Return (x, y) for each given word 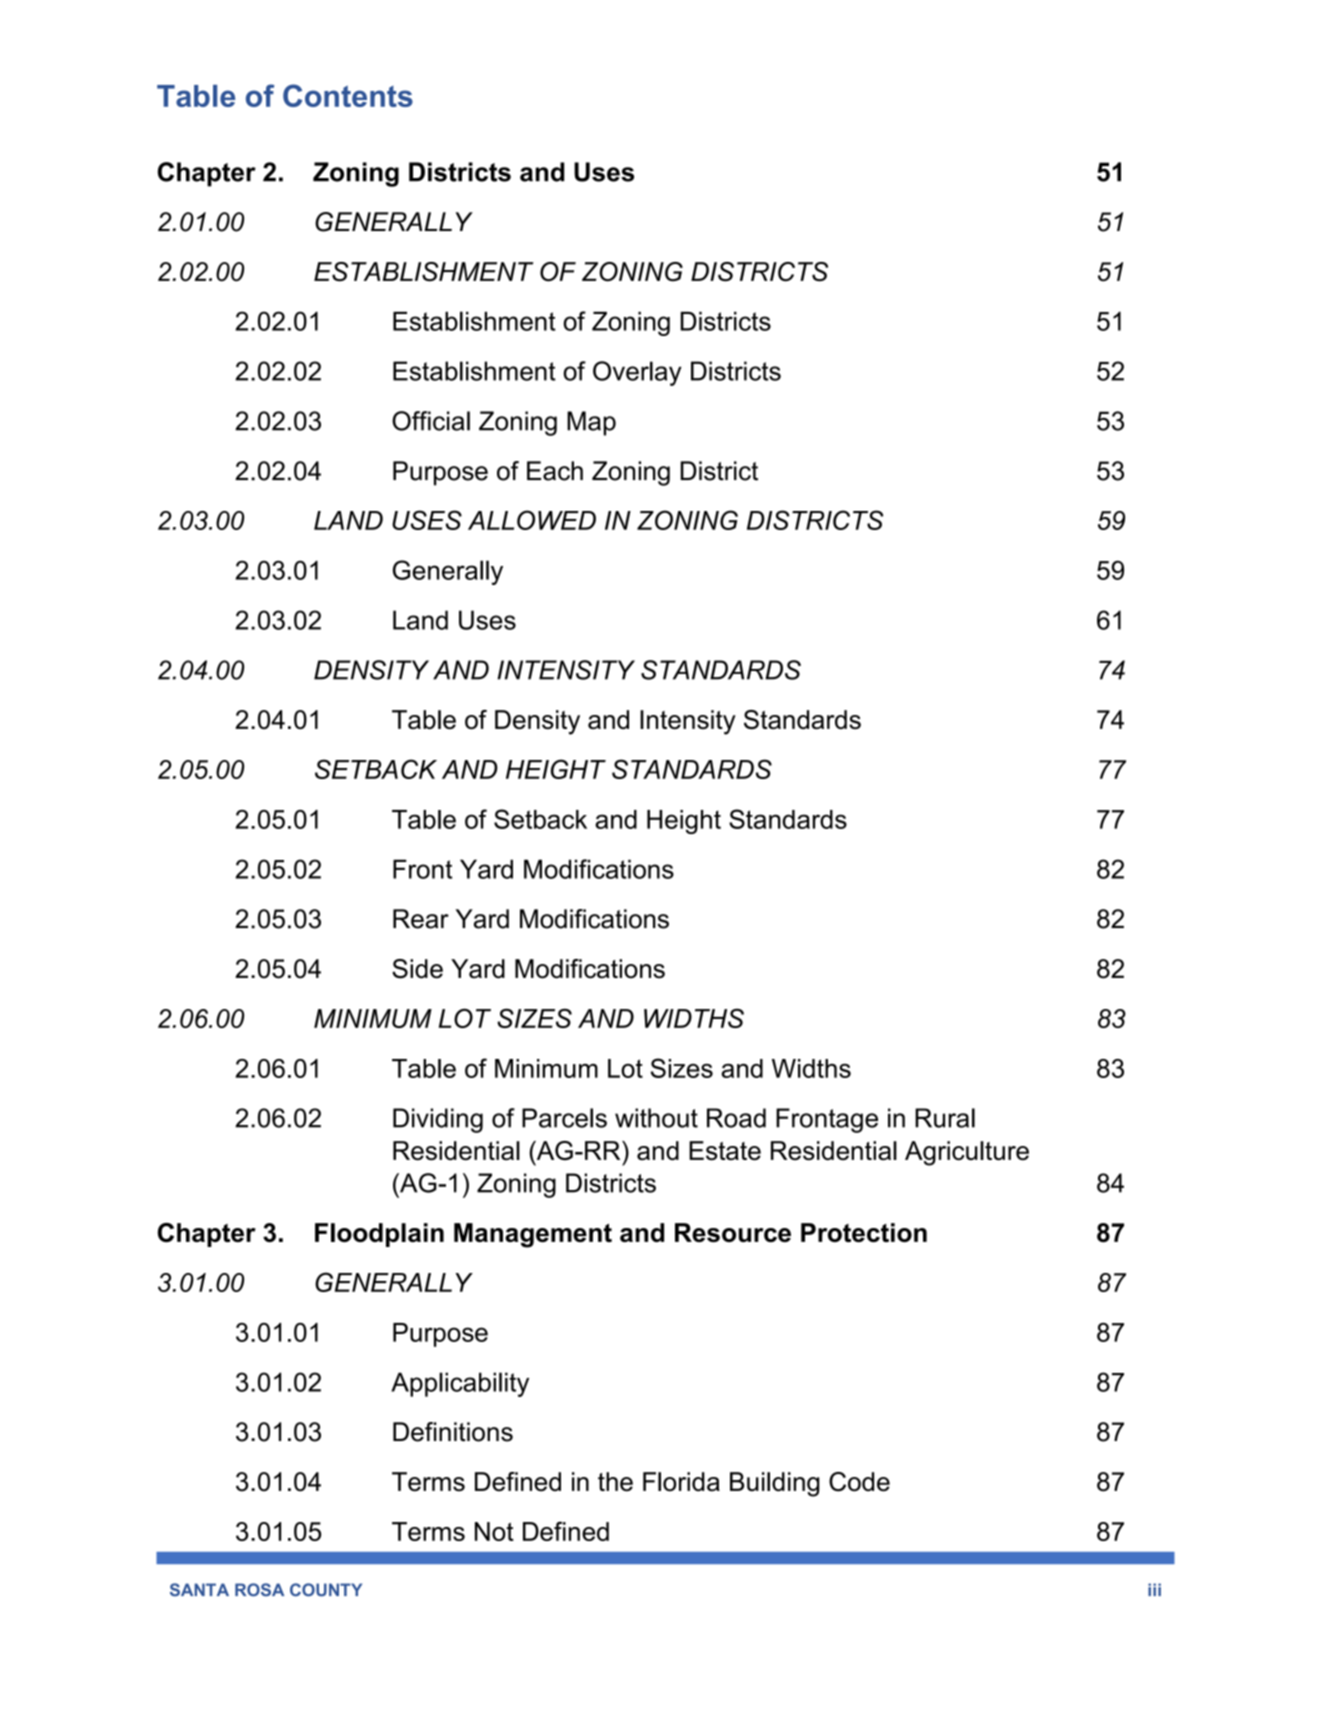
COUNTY (326, 1590)
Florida (681, 1482)
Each (555, 471)
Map (591, 423)
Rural (945, 1118)
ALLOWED (532, 520)
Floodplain (379, 1235)
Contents (348, 95)
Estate (725, 1151)
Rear (421, 919)
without (656, 1118)
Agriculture (967, 1153)
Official (431, 421)
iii (1154, 1589)
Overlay (637, 373)
